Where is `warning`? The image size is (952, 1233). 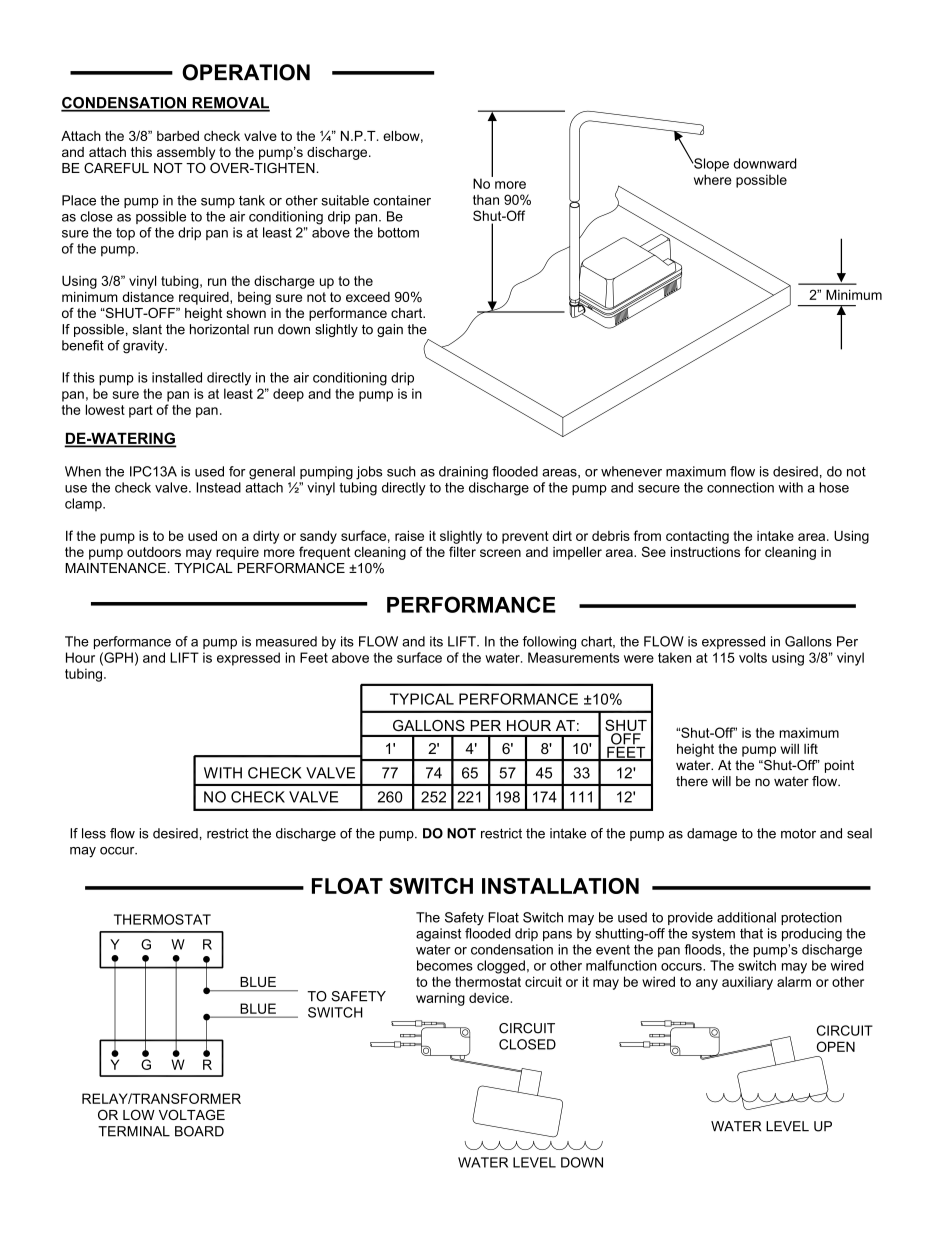 warning is located at coordinates (440, 999).
